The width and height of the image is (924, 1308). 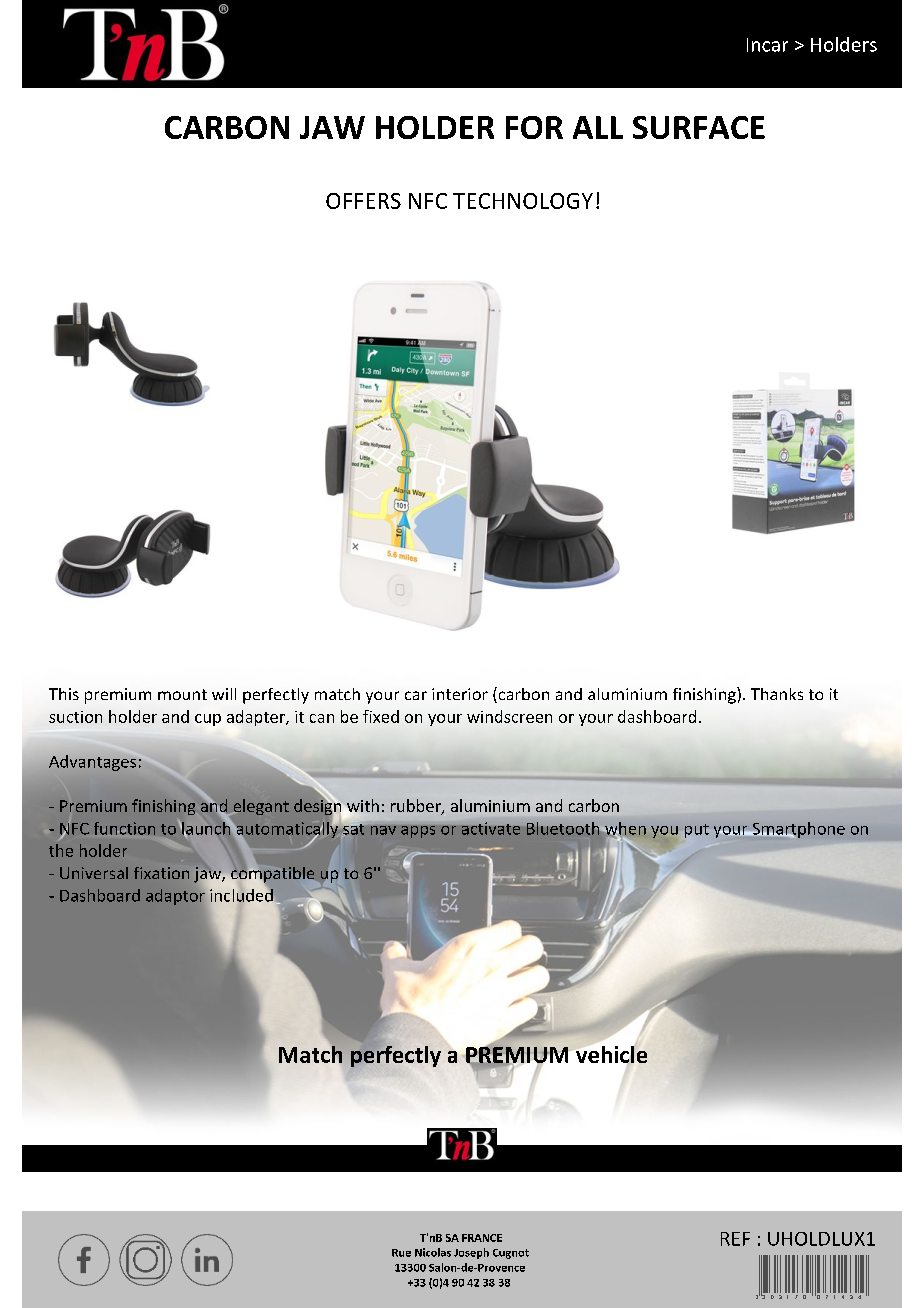 I want to click on mount, so click(x=182, y=694).
